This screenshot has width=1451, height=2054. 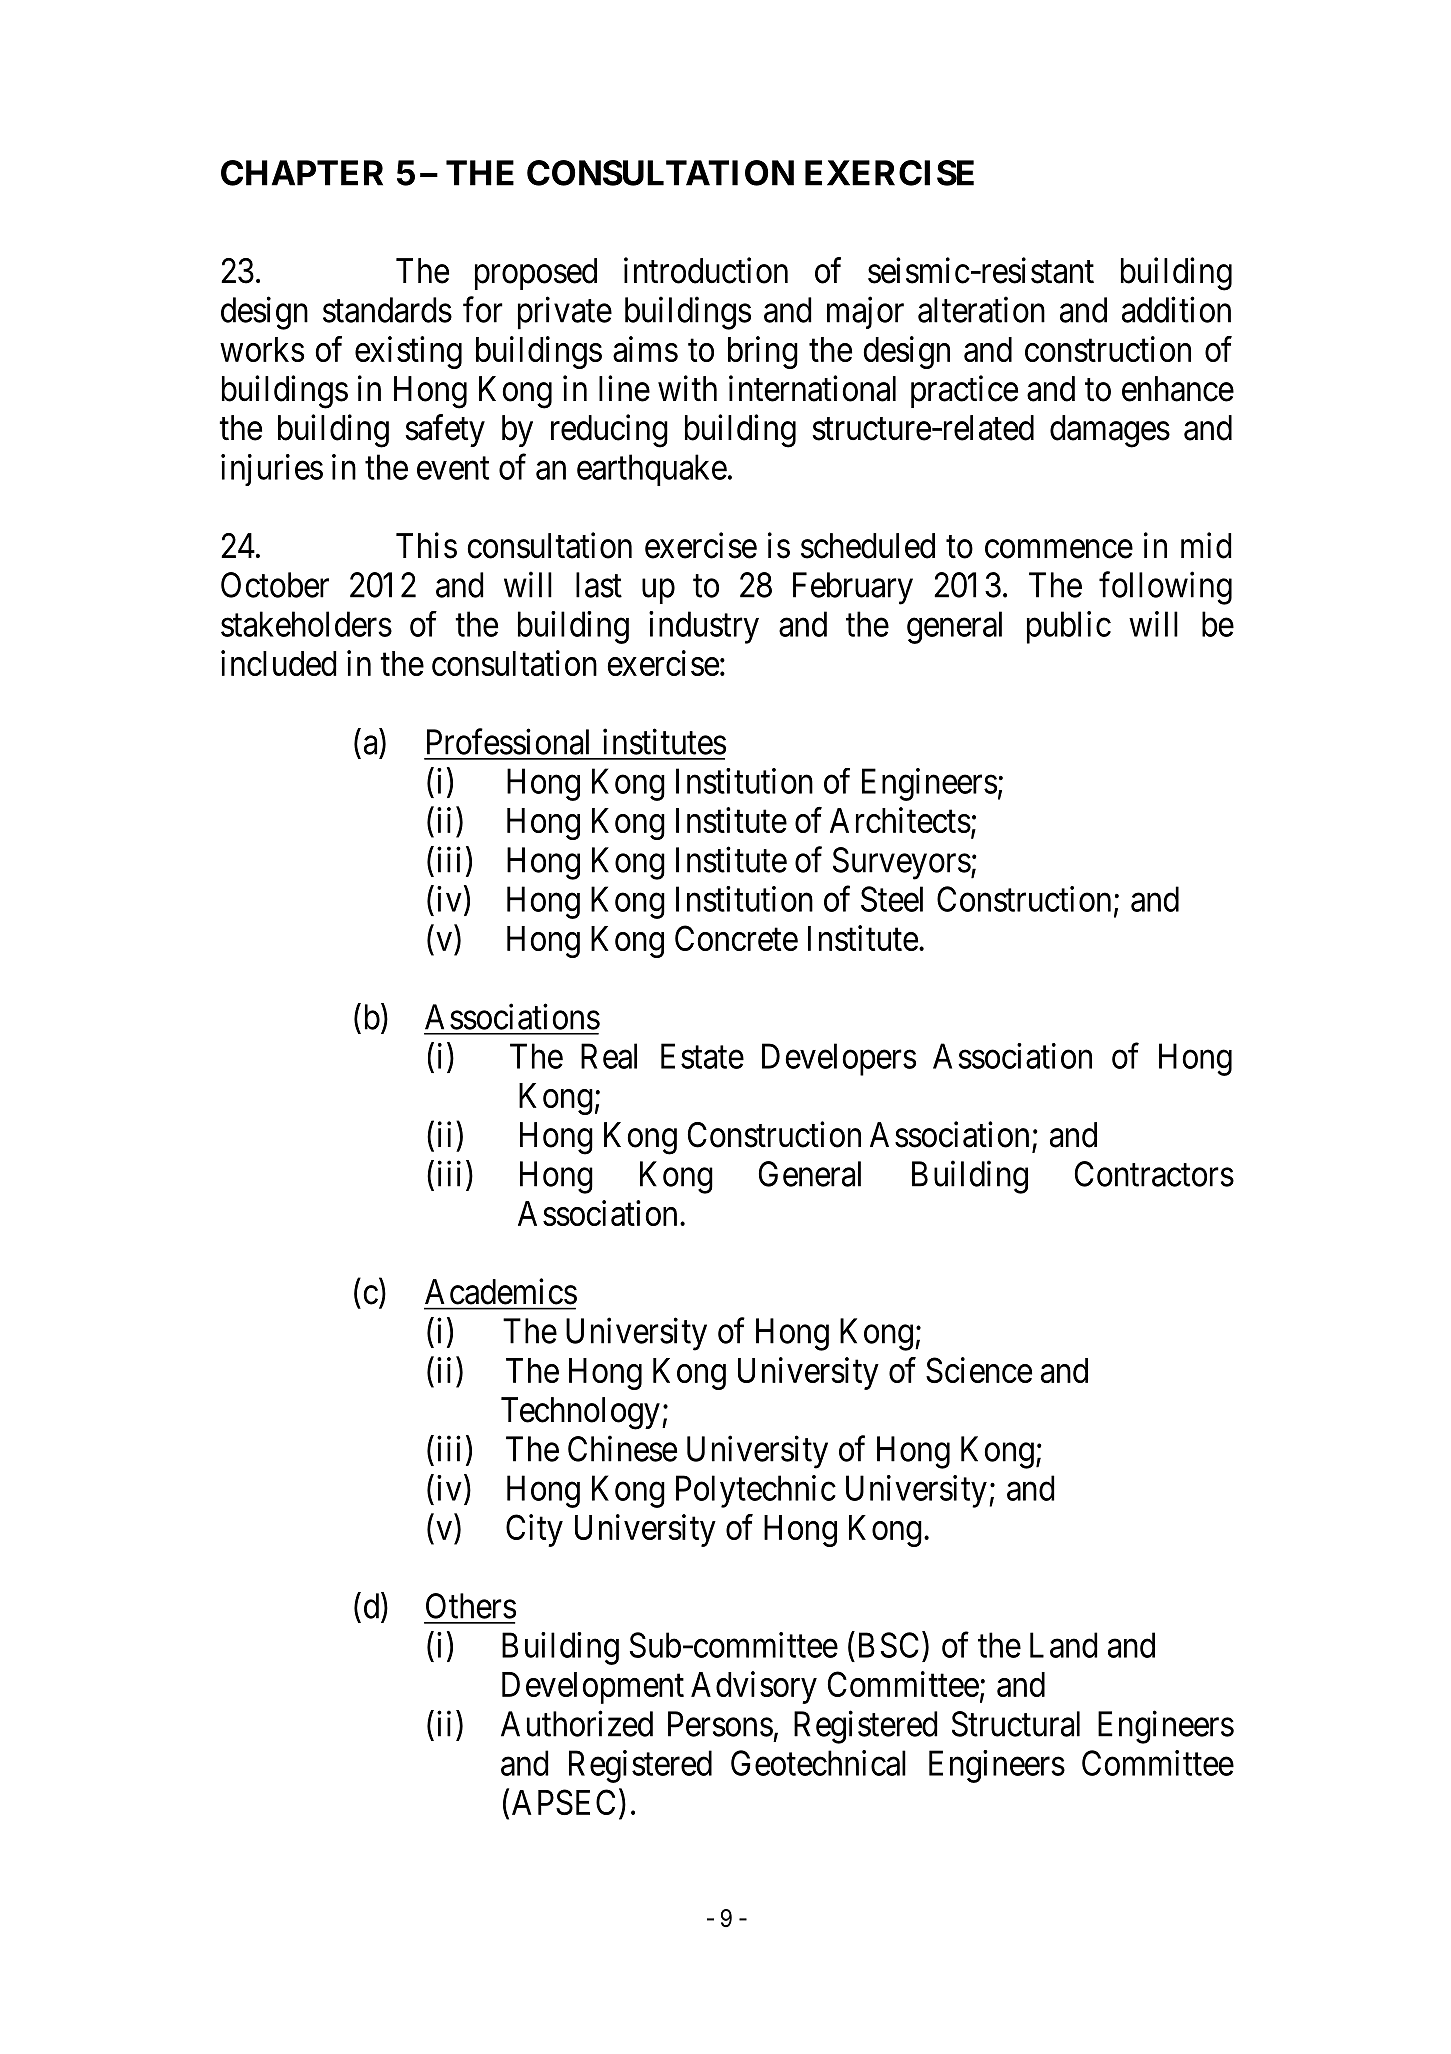 I want to click on Advisory, so click(x=754, y=1687).
